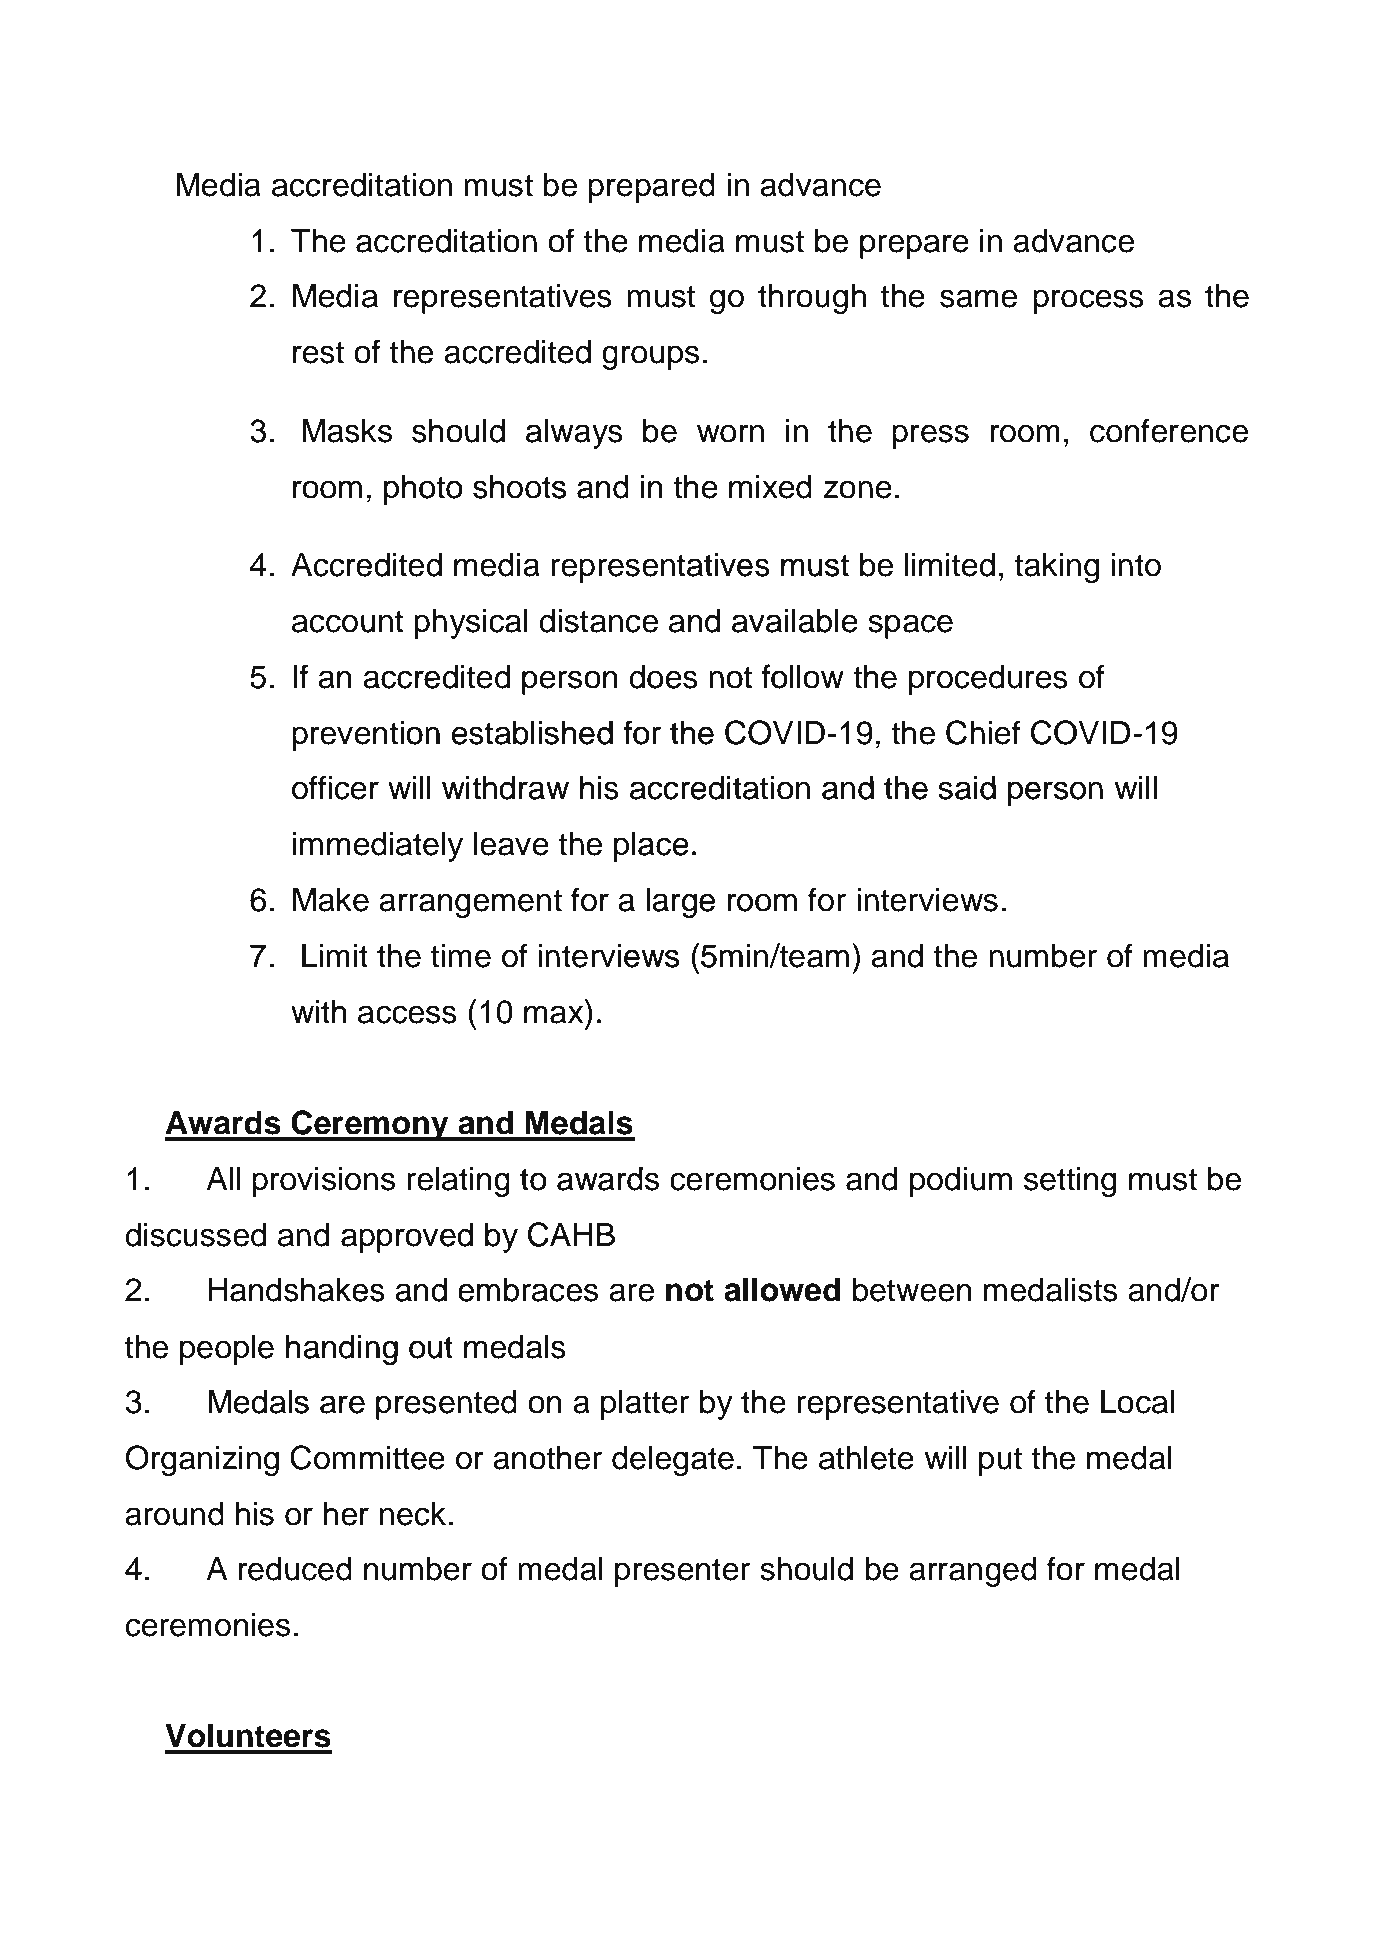  What do you see at coordinates (318, 352) in the image?
I see `rest` at bounding box center [318, 352].
